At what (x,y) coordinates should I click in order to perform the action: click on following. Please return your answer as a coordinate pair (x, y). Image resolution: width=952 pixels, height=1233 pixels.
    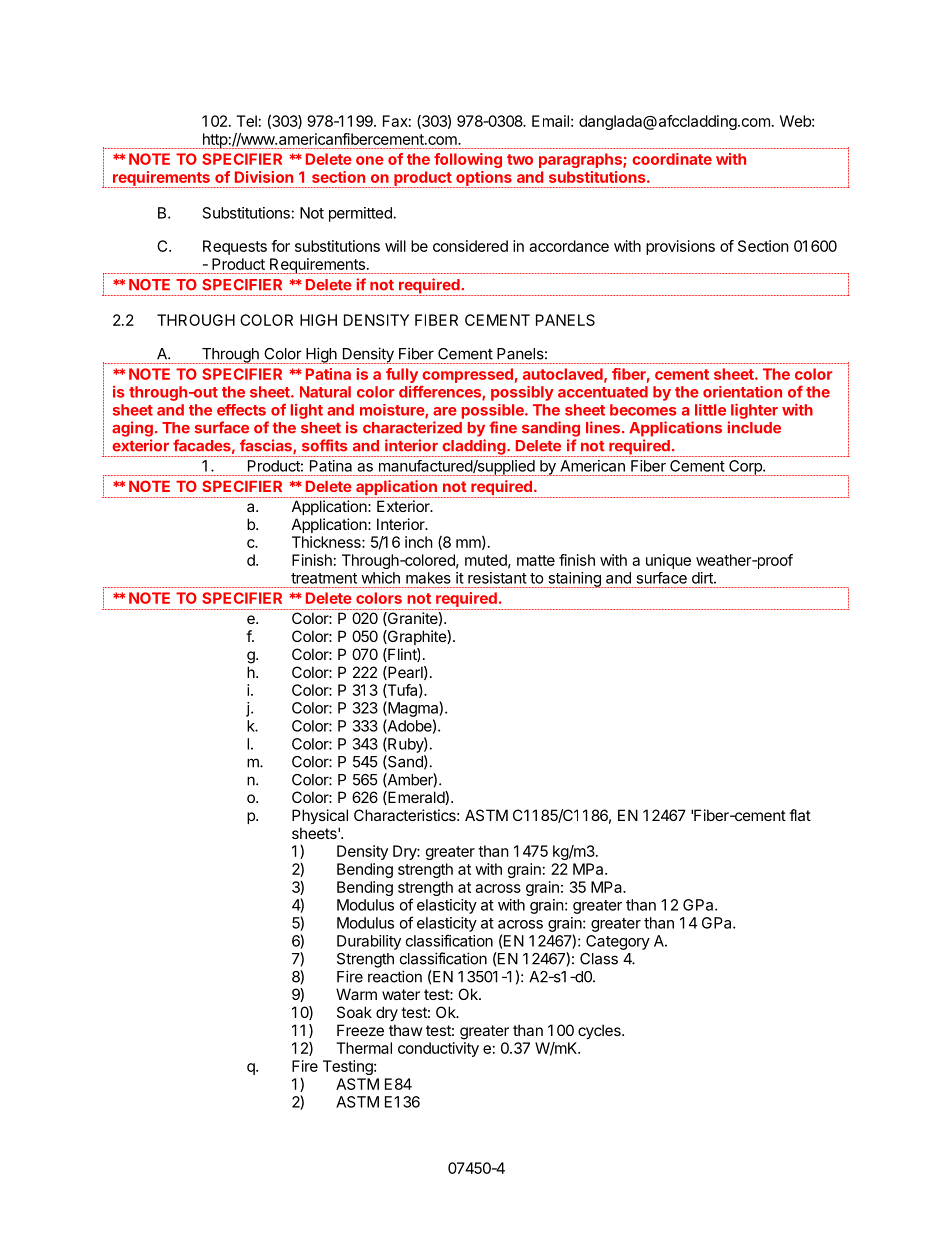
    Looking at the image, I should click on (468, 160).
